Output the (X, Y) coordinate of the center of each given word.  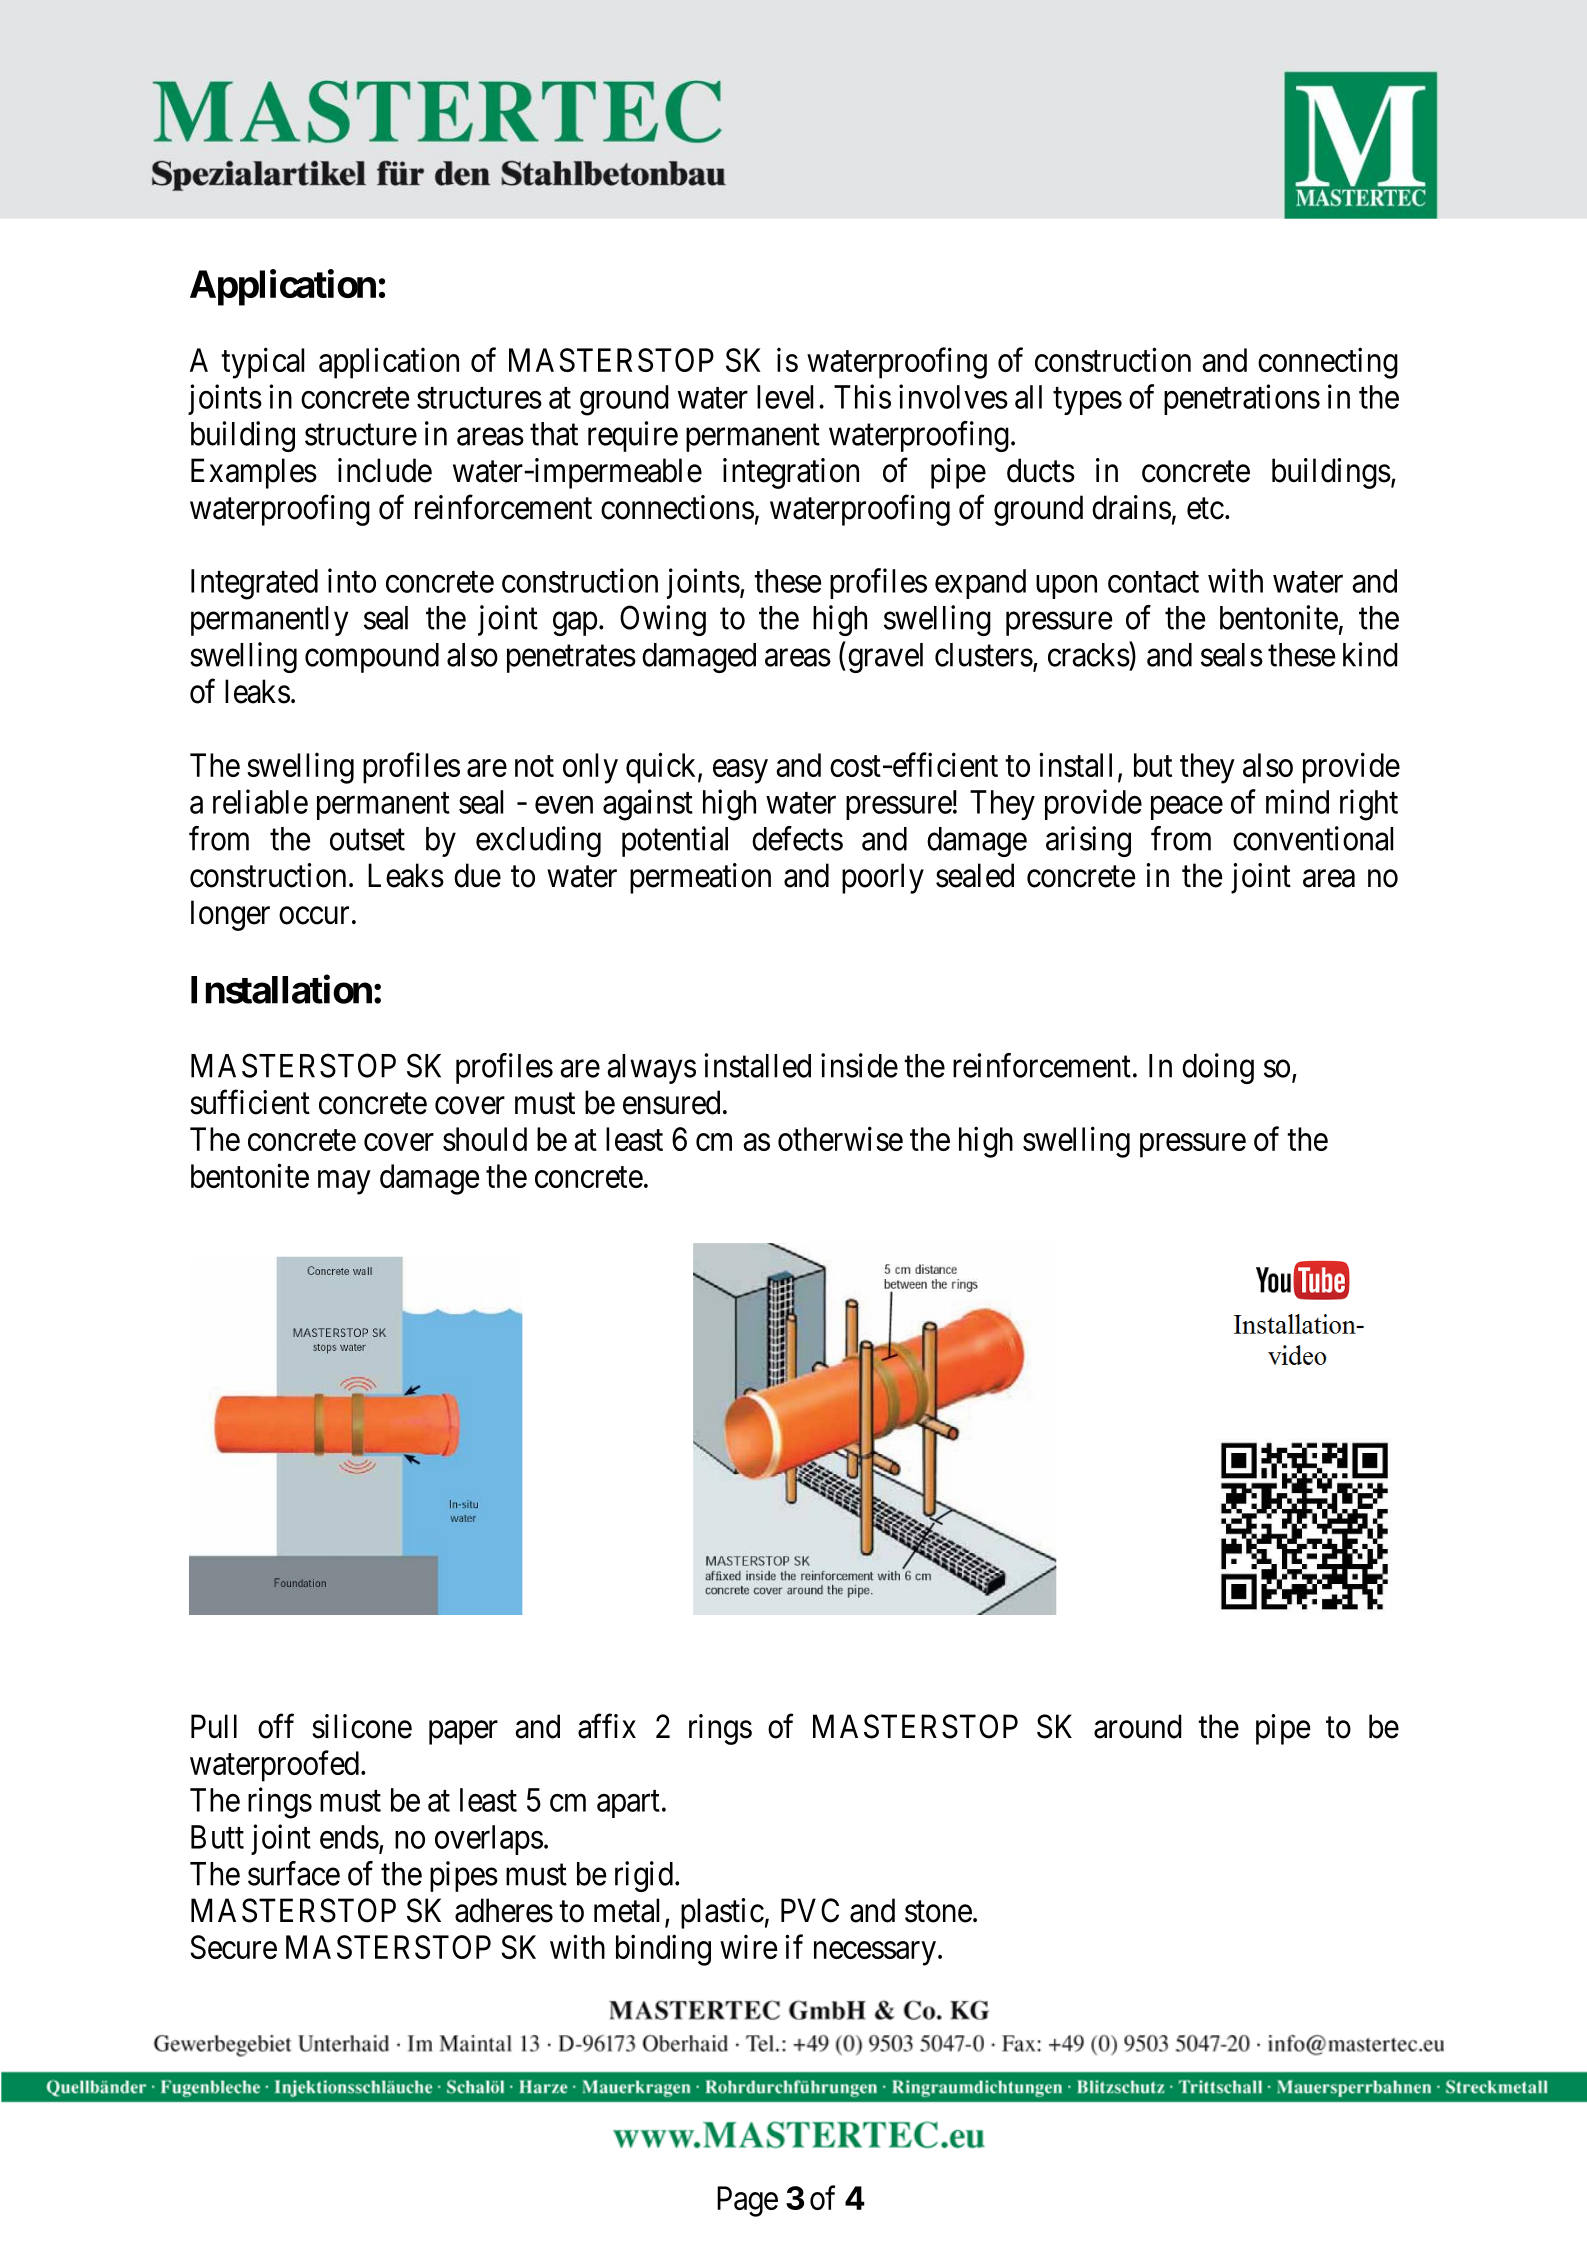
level (785, 397)
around (1138, 1726)
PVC (810, 1910)
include (385, 470)
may (344, 1182)
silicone (362, 1726)
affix (607, 1726)
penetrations (1242, 399)
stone (938, 1912)
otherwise (840, 1138)
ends (349, 1837)
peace (1187, 808)
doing (1218, 1068)
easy (740, 771)
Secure (234, 1947)
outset (367, 840)
